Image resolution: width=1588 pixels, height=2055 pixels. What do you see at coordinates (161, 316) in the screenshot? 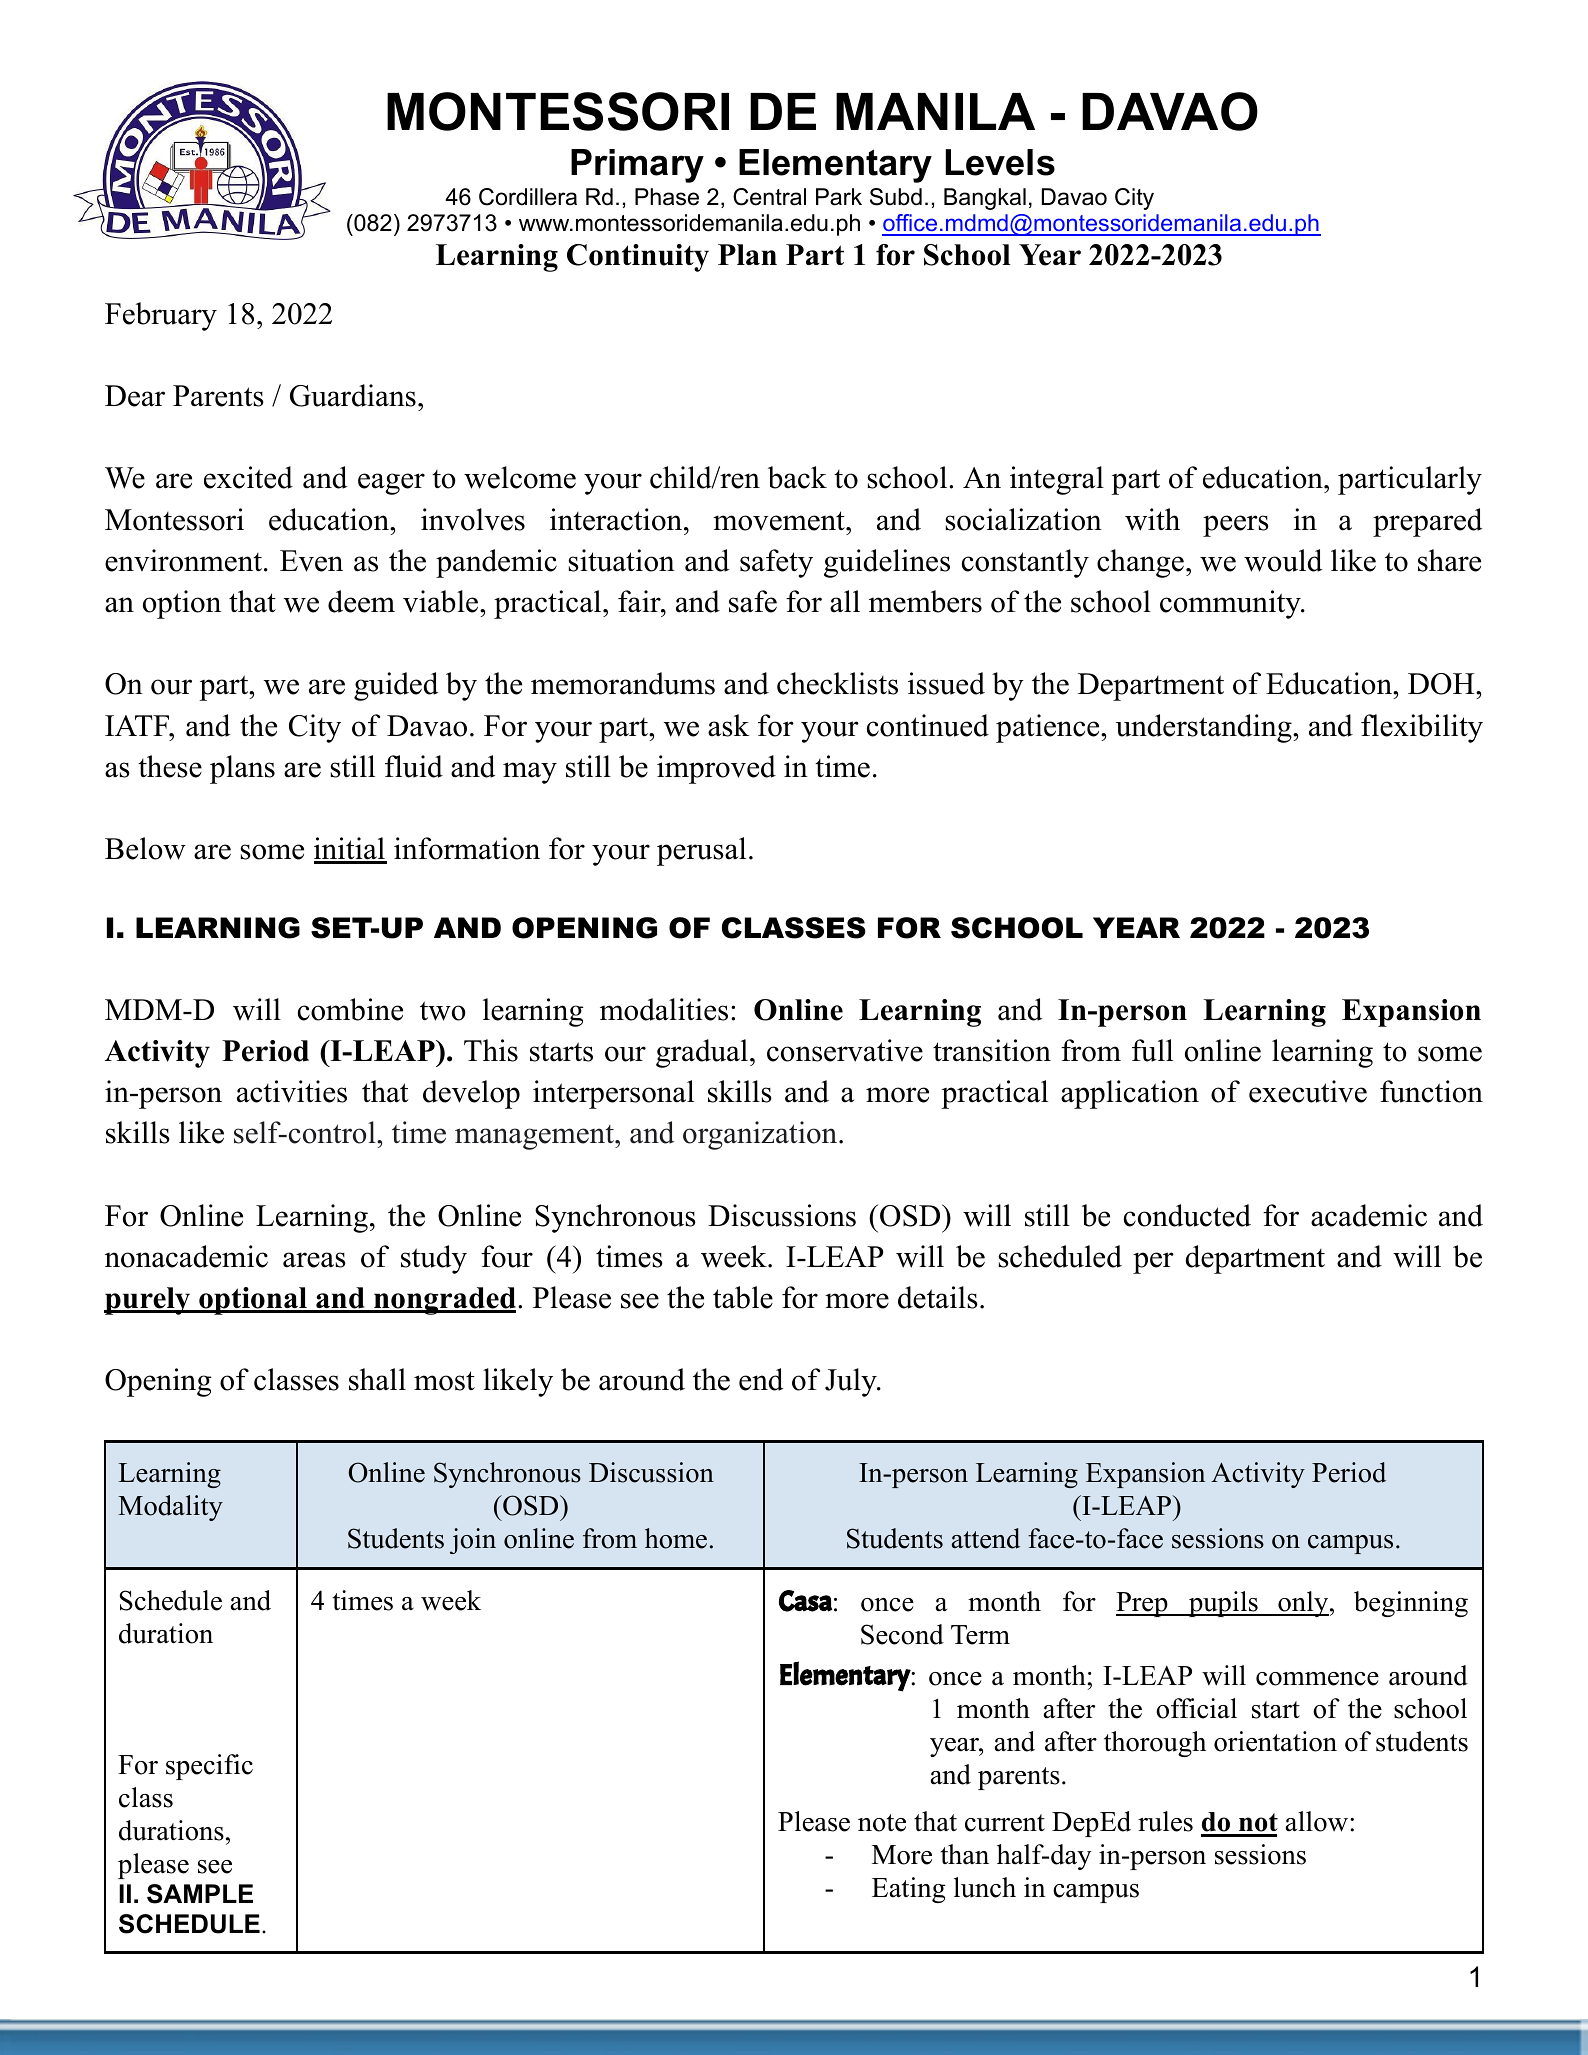
I see `February` at bounding box center [161, 316].
